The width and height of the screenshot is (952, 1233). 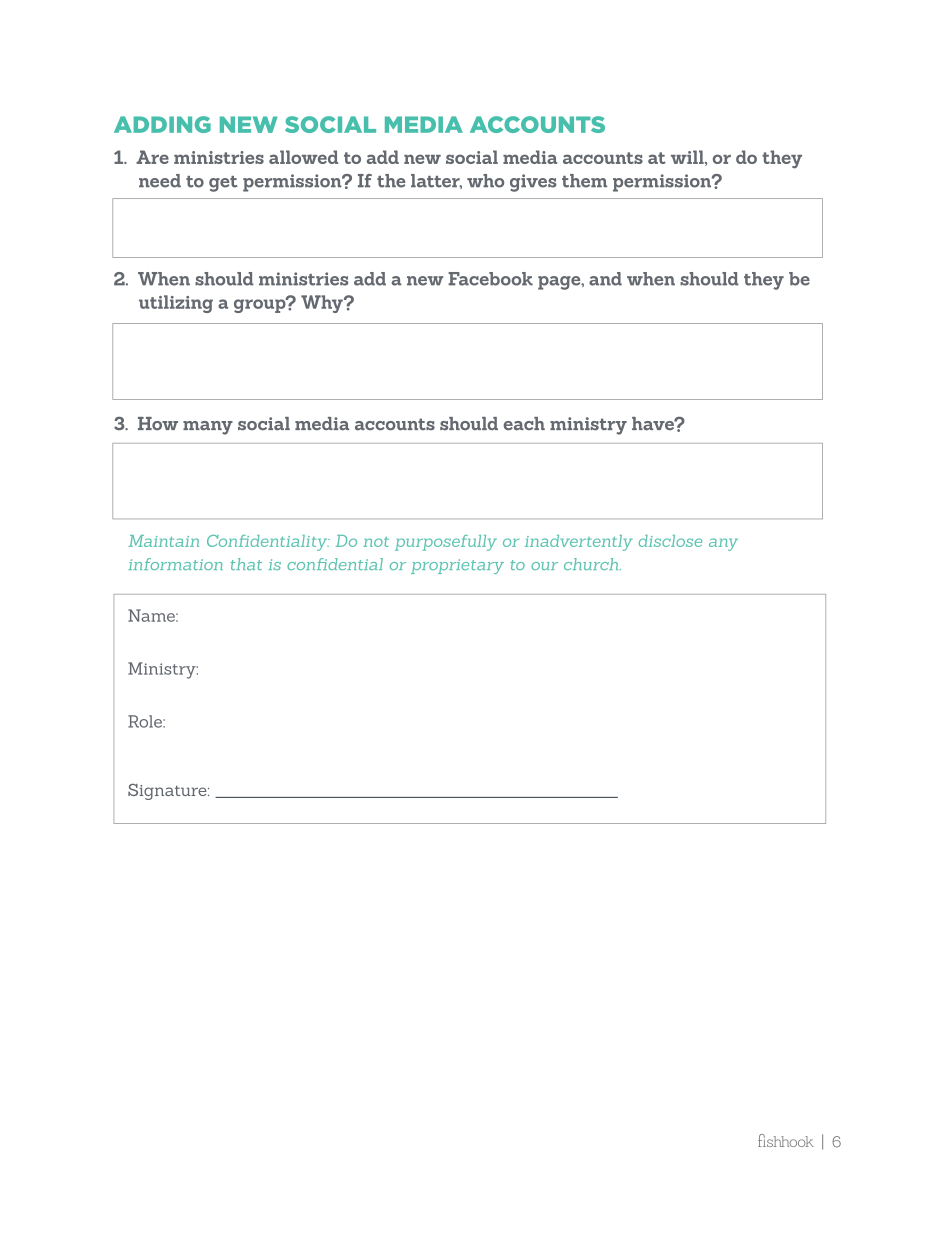 I want to click on who, so click(x=485, y=181).
